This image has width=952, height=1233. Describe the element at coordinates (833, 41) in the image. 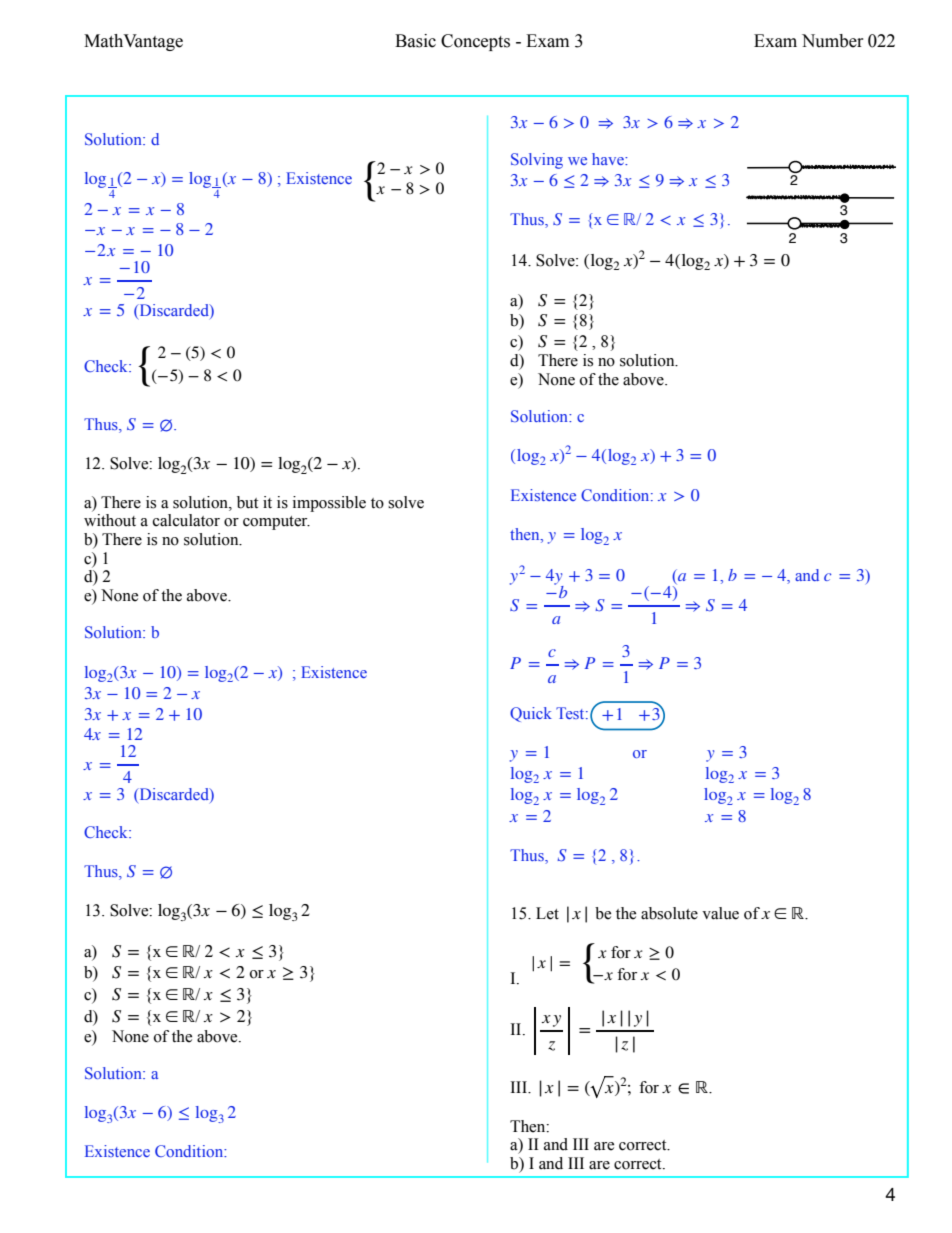

I see `Number` at that location.
